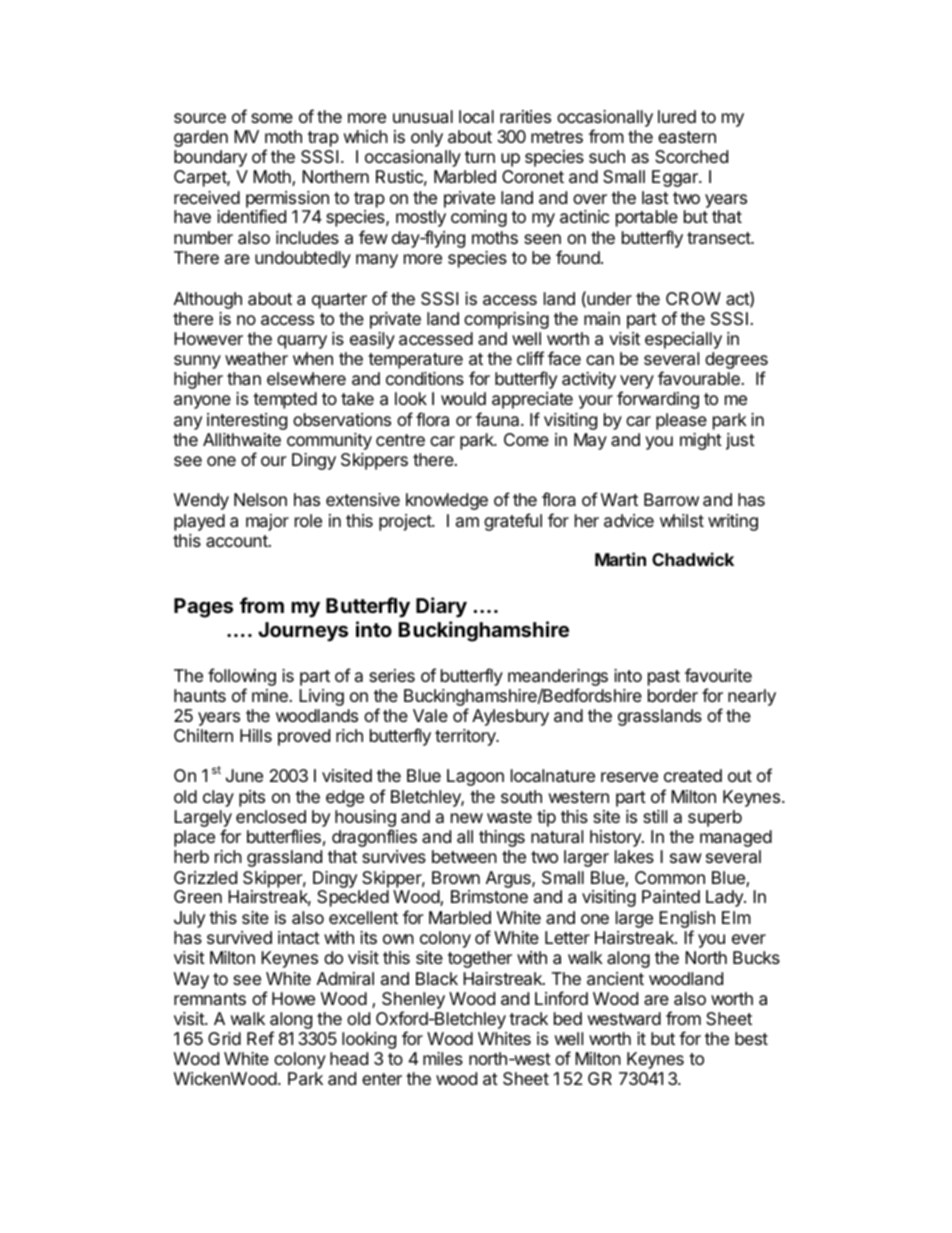 The width and height of the page is (952, 1233). I want to click on some, so click(272, 118).
